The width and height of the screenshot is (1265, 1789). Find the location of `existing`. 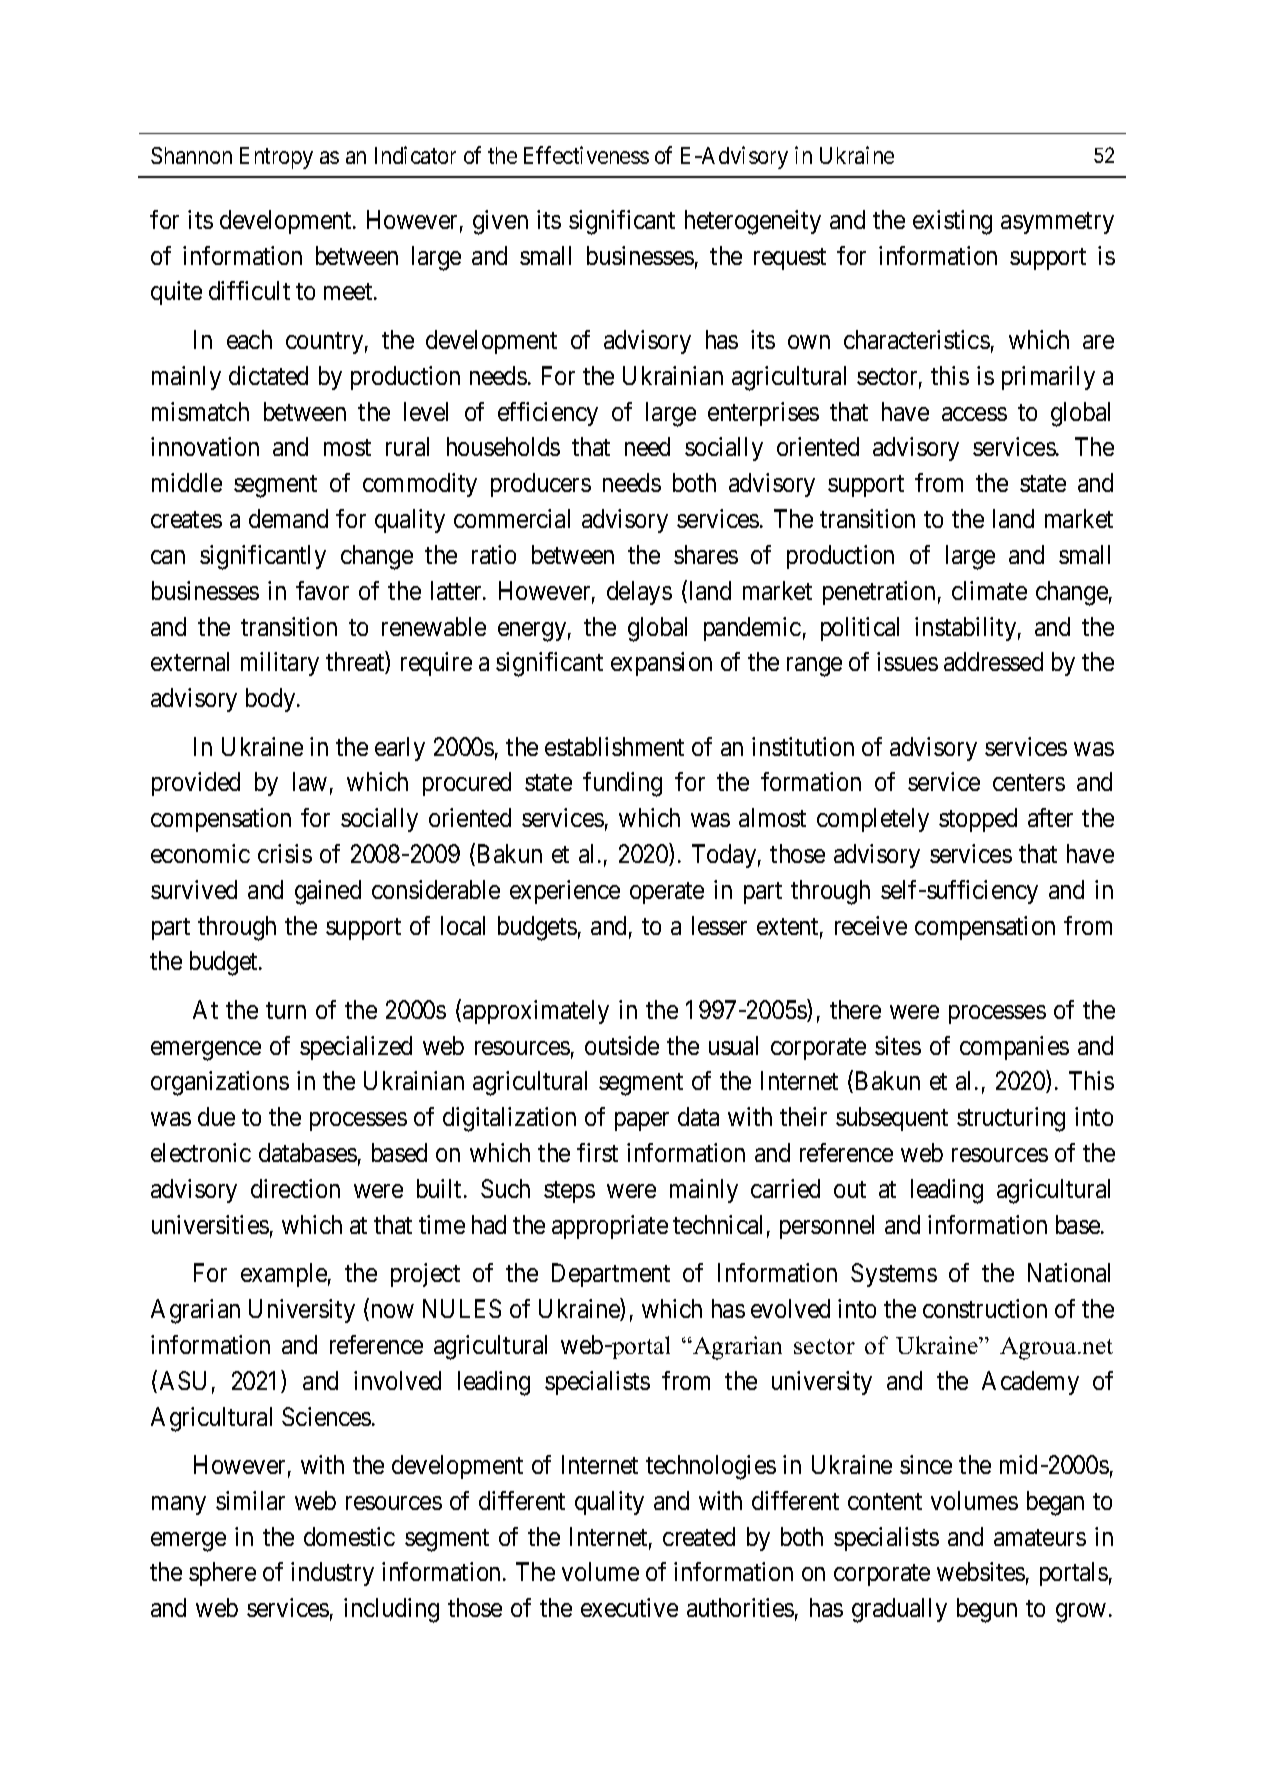

existing is located at coordinates (952, 222).
